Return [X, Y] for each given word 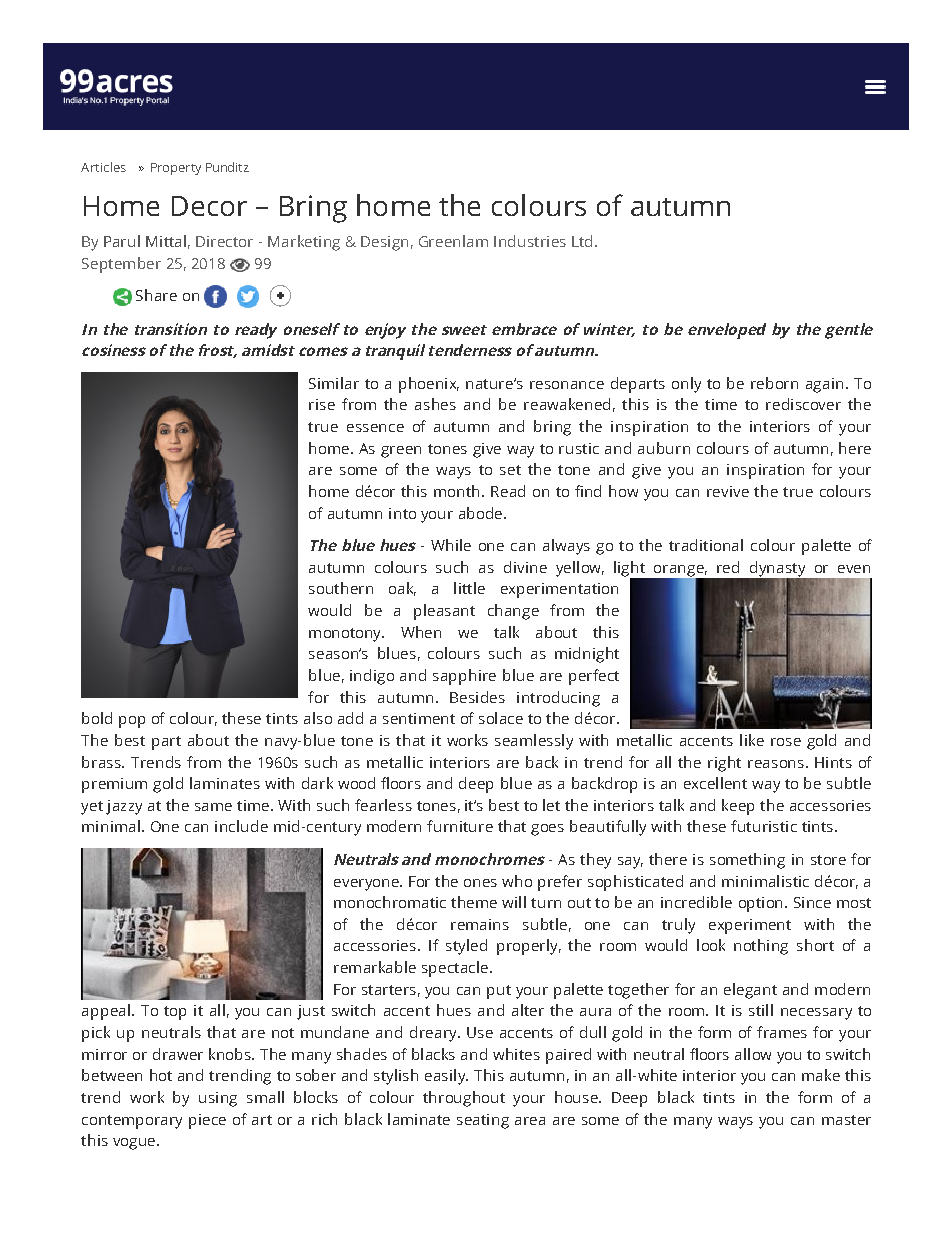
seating [483, 1121]
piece [207, 1121]
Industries [530, 241]
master [846, 1120]
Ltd [582, 241]
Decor [209, 206]
